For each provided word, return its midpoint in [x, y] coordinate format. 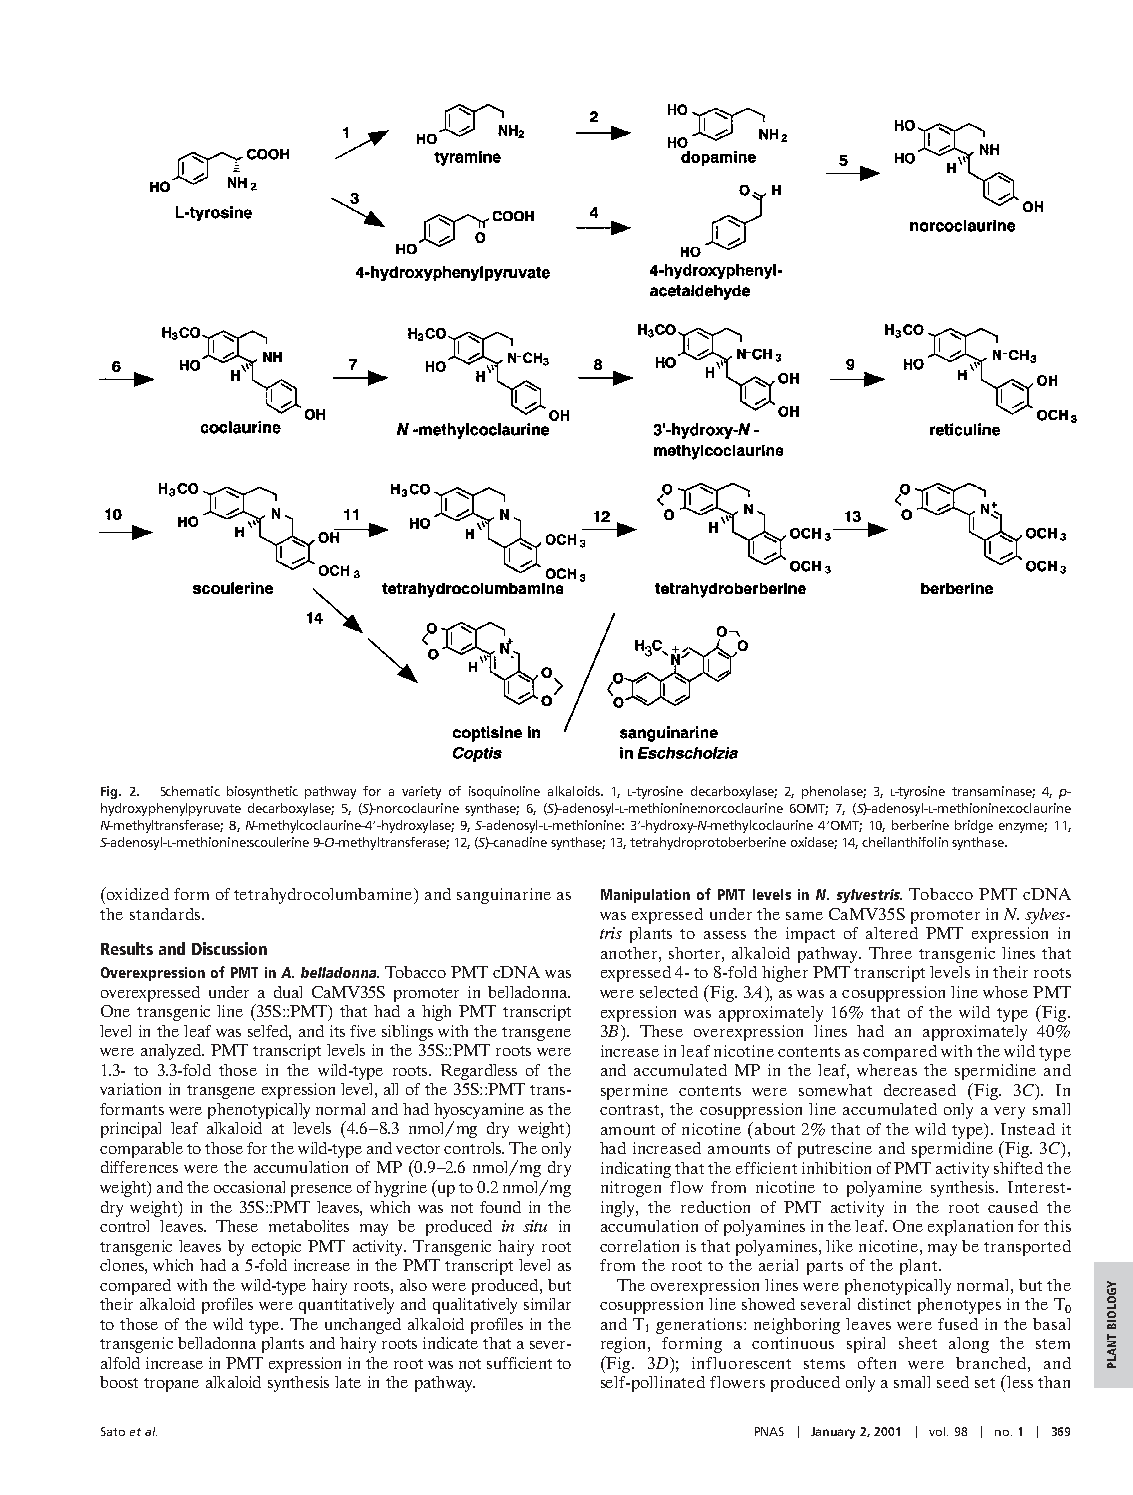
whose [1005, 992]
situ [535, 1226]
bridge [974, 826]
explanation [970, 1228]
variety [421, 792]
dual [288, 992]
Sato [113, 1431]
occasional [249, 1187]
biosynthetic [262, 792]
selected [669, 992]
